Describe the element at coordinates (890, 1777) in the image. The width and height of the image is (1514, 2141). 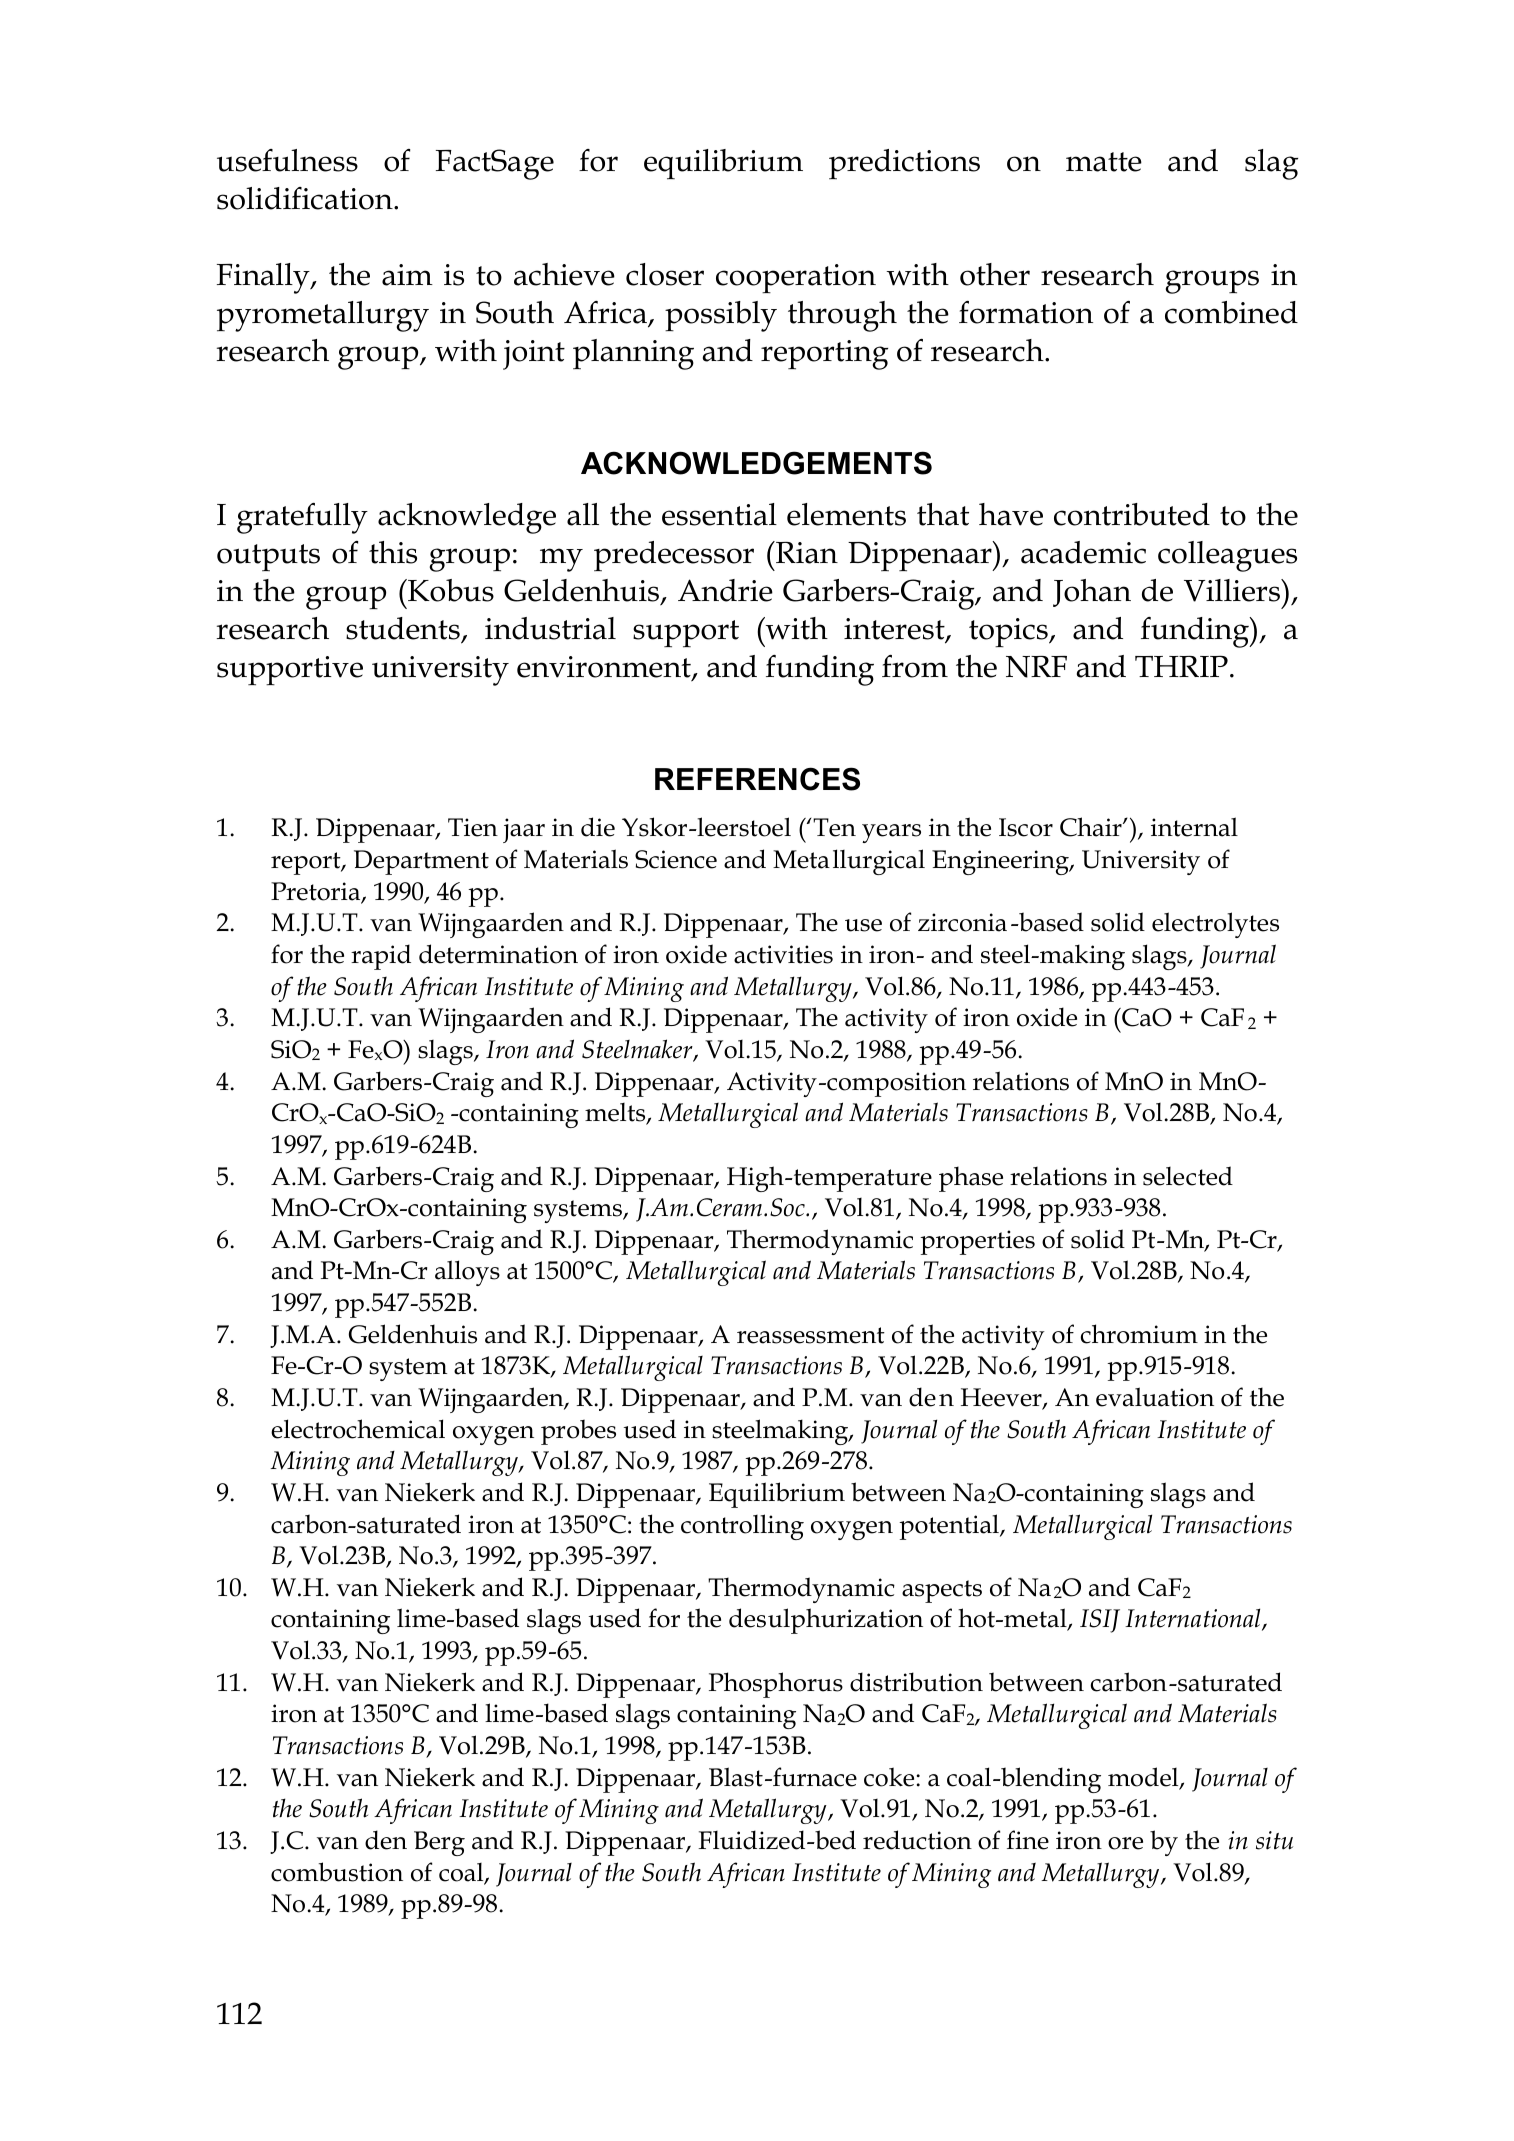
I see `coke` at that location.
